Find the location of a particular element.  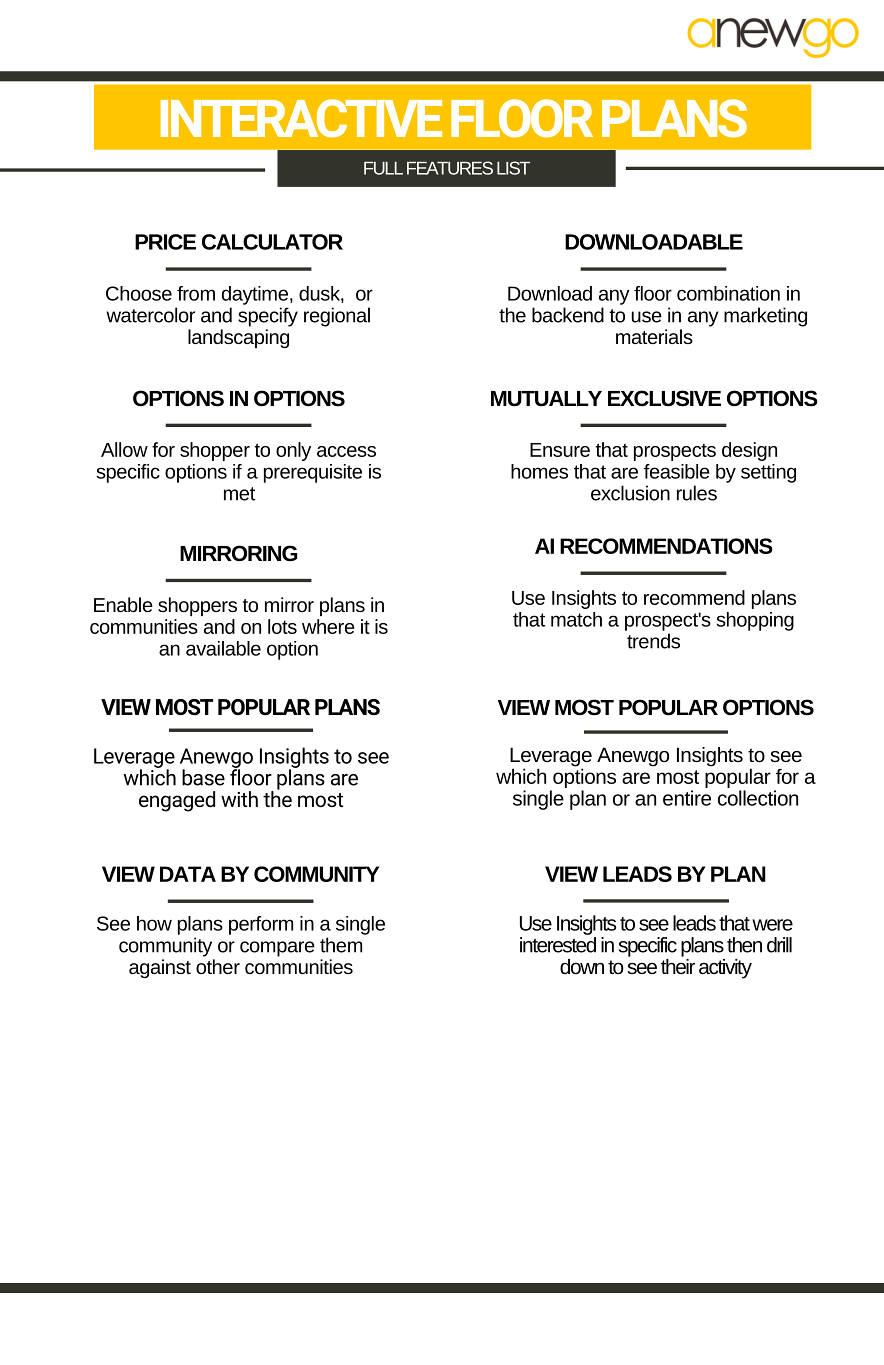

combination is located at coordinates (728, 293).
